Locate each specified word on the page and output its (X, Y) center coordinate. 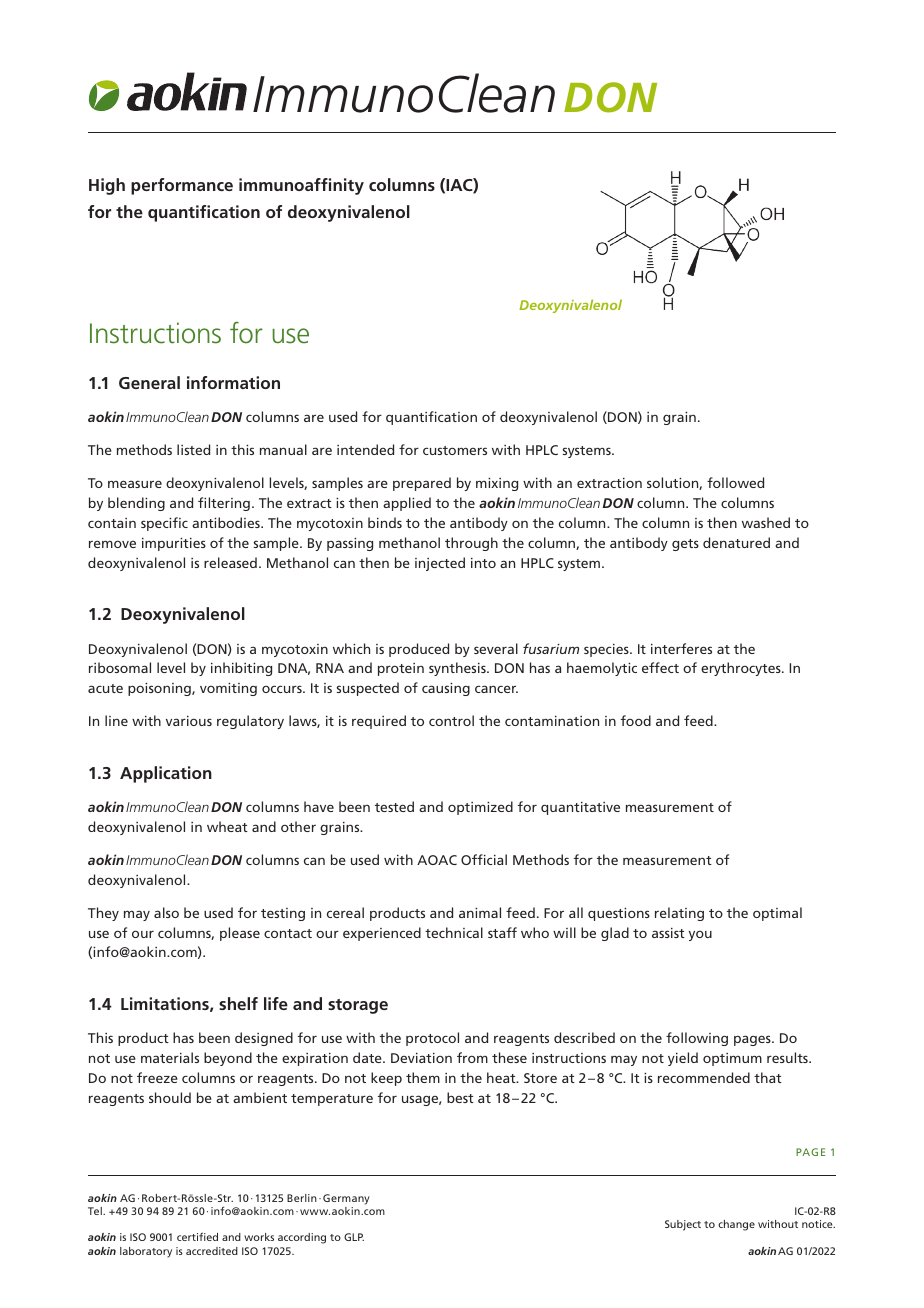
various (189, 721)
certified (197, 1236)
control (451, 720)
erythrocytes (742, 669)
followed (735, 482)
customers (455, 450)
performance (182, 186)
